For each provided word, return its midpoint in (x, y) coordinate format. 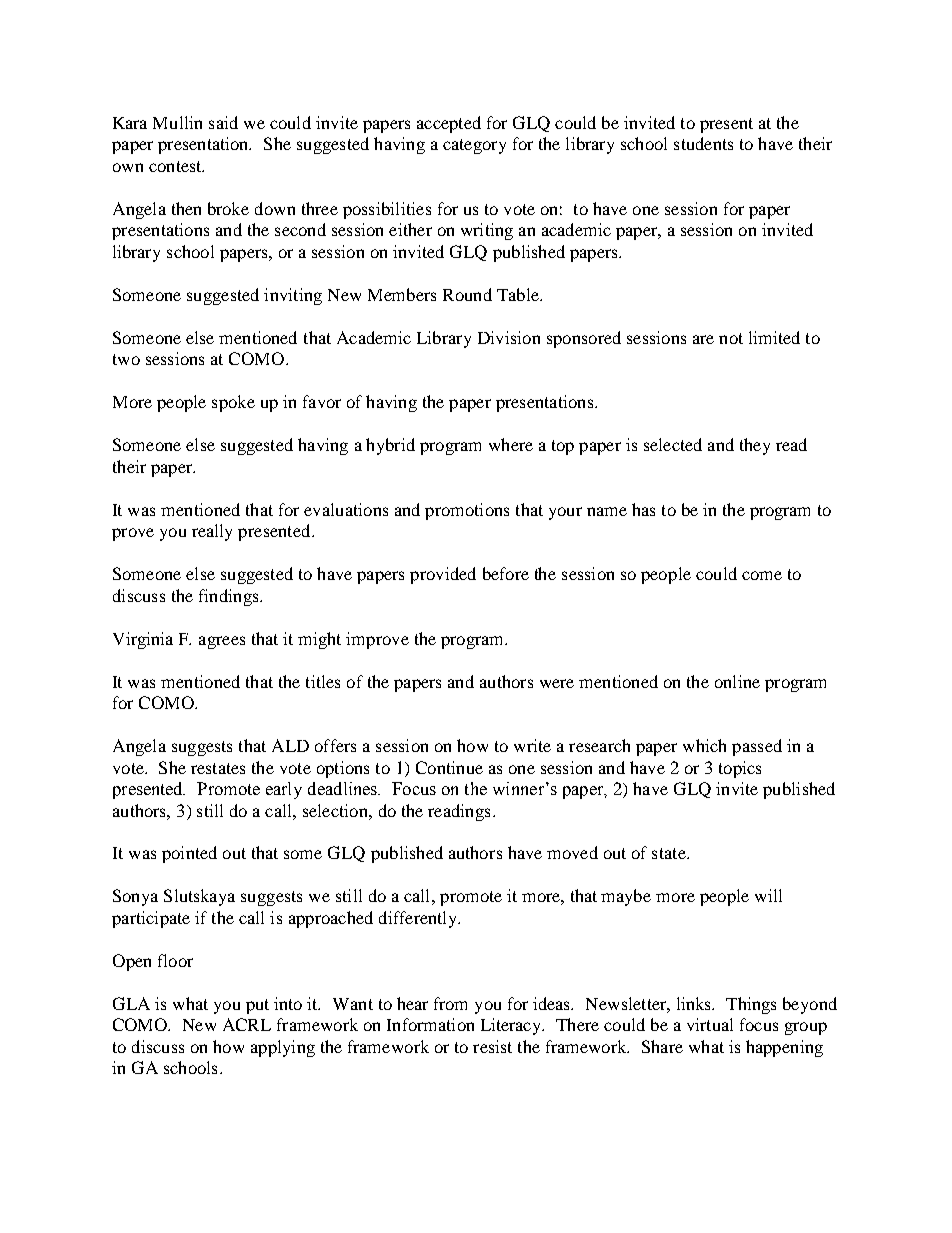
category (474, 146)
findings (230, 597)
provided (443, 575)
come (762, 575)
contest (176, 166)
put (257, 1006)
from (450, 1003)
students (703, 143)
